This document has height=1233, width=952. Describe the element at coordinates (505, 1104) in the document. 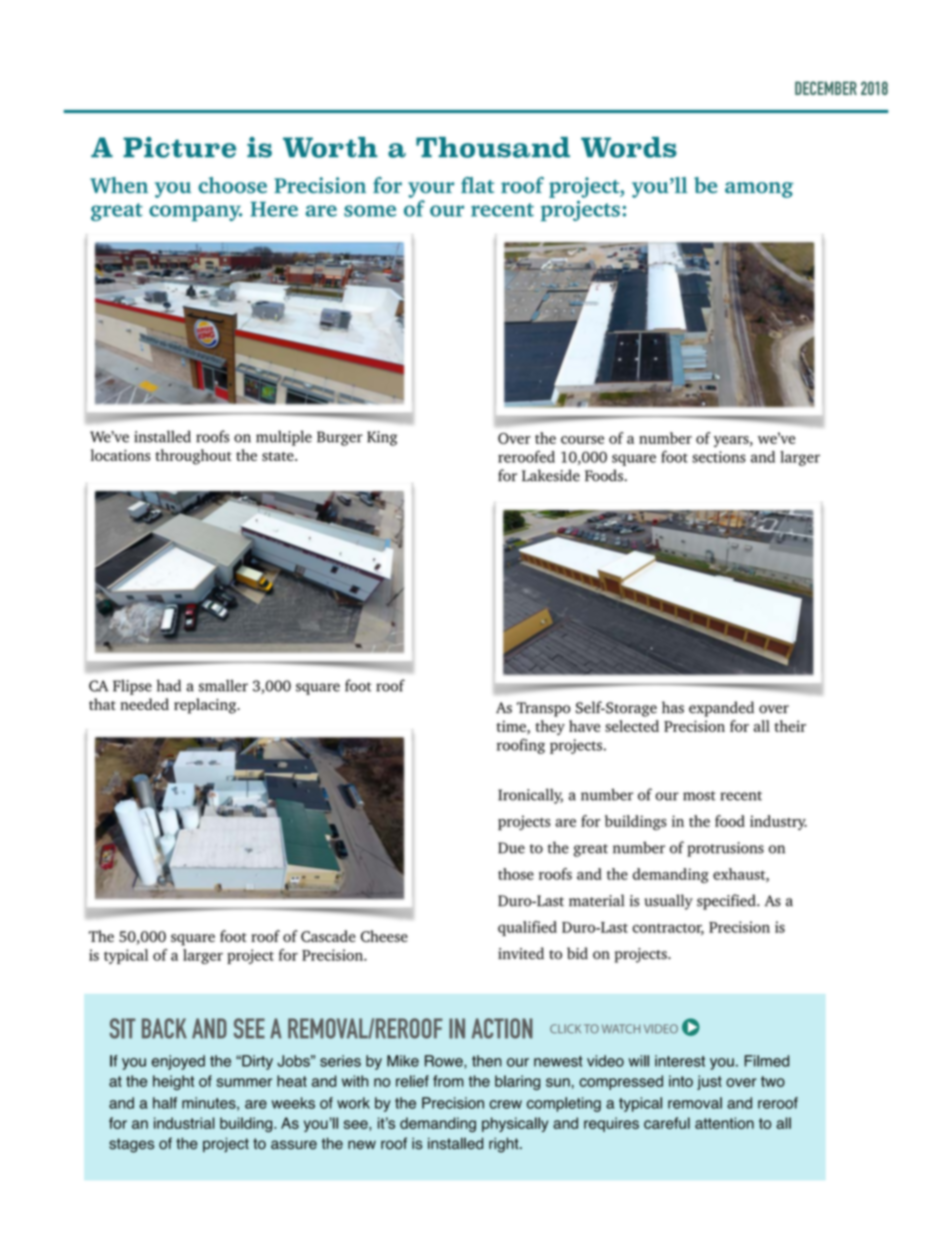

I see `crew` at that location.
